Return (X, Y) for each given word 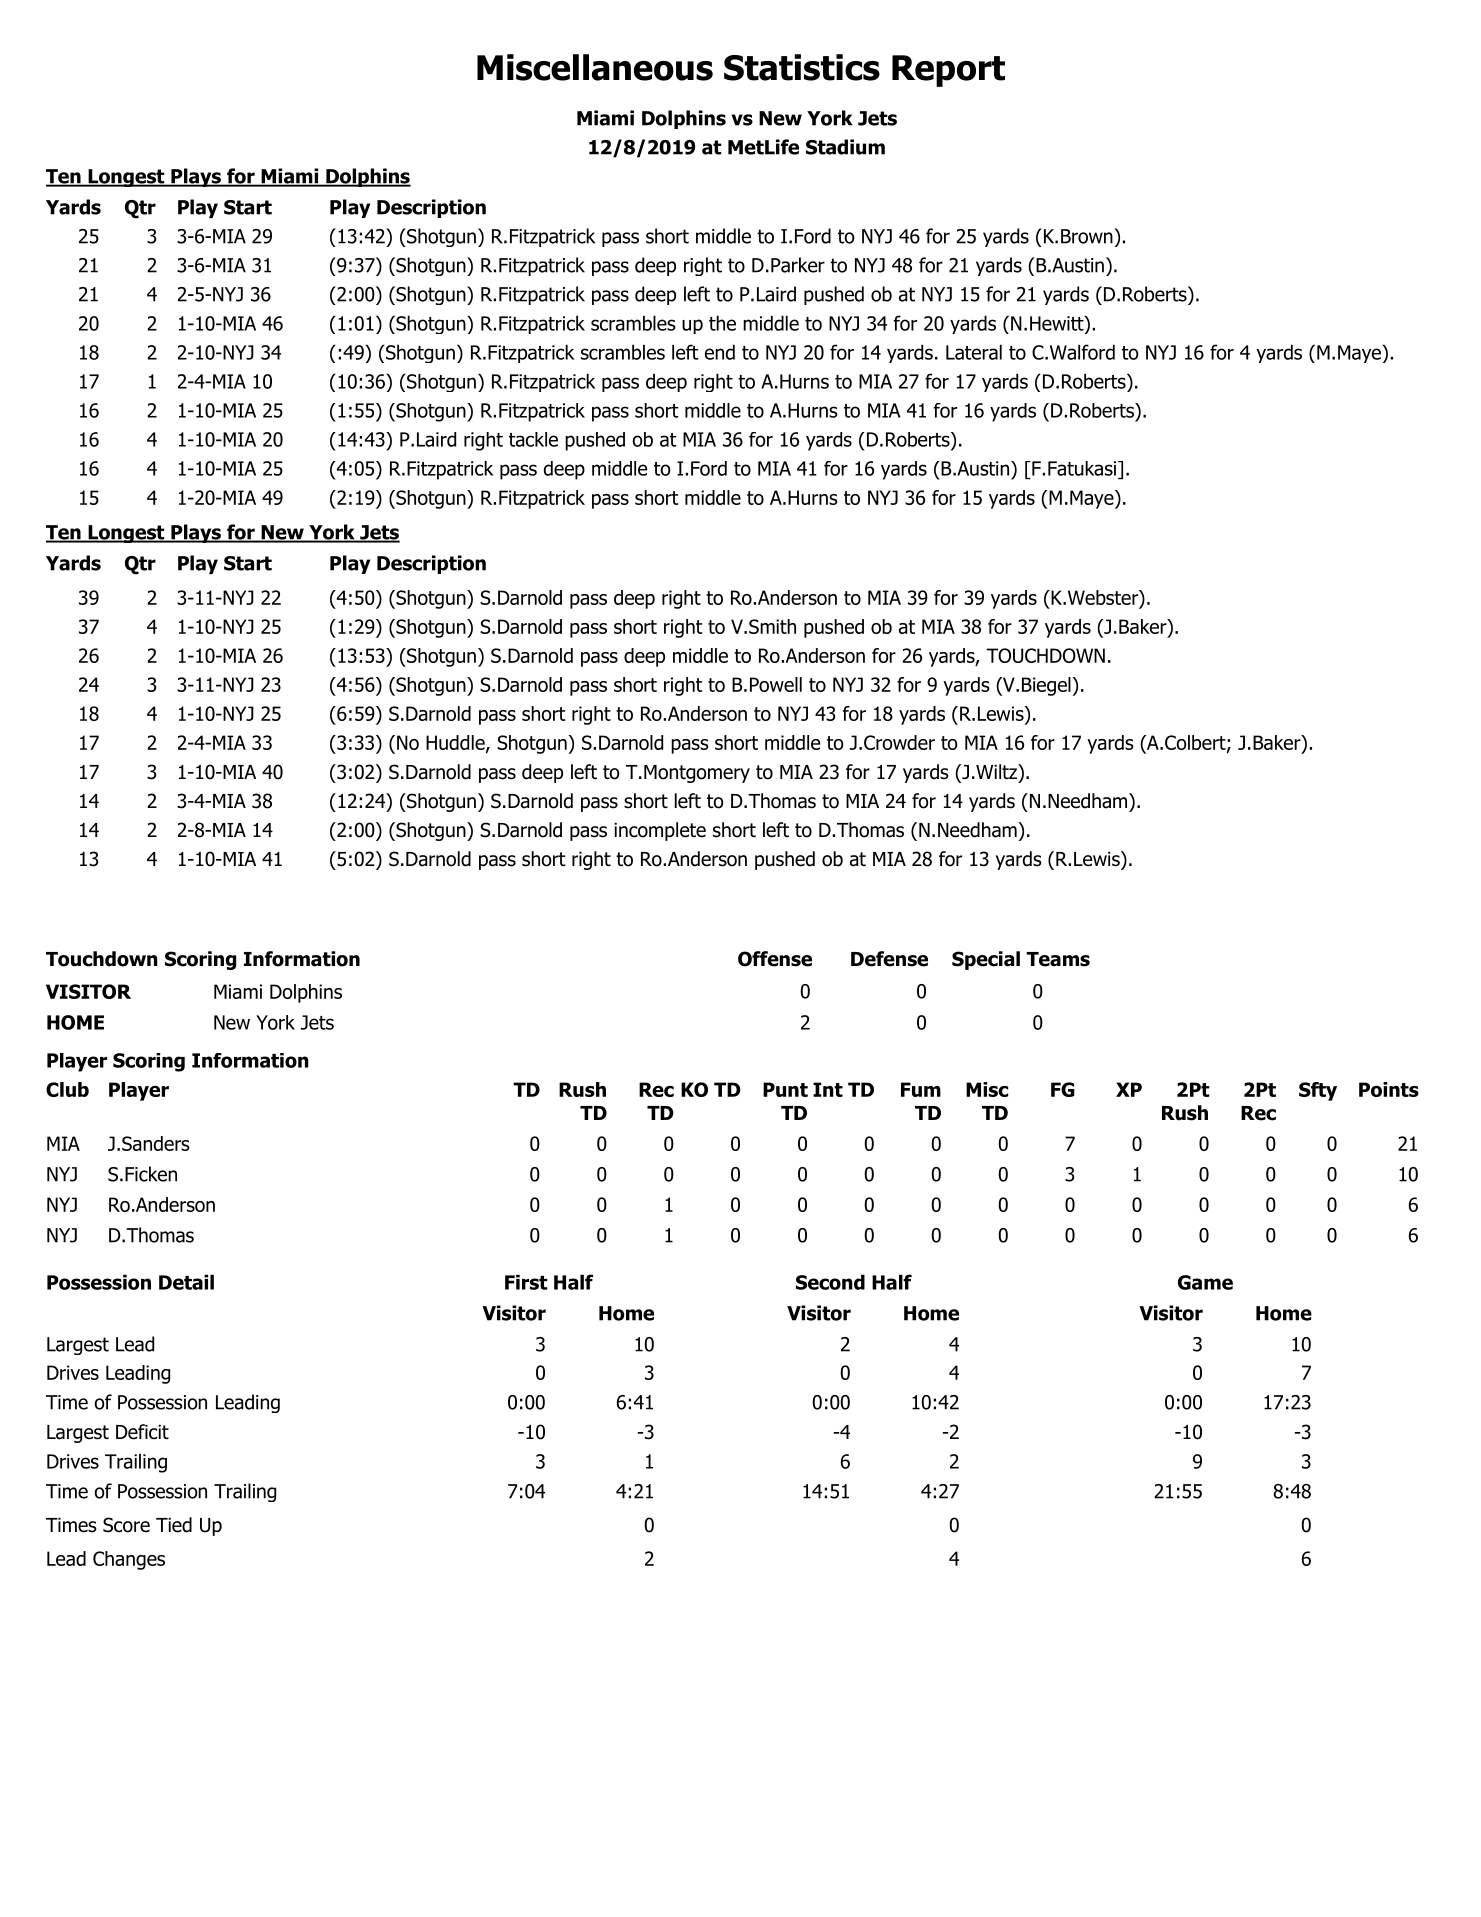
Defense (889, 959)
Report (948, 71)
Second (830, 1282)
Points (1389, 1089)
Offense (775, 959)
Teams (1058, 959)
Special (986, 960)
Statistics (802, 67)
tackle (533, 439)
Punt (785, 1089)
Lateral (974, 352)
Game (1205, 1282)
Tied (174, 1525)
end (720, 352)
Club (67, 1089)
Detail (186, 1282)
